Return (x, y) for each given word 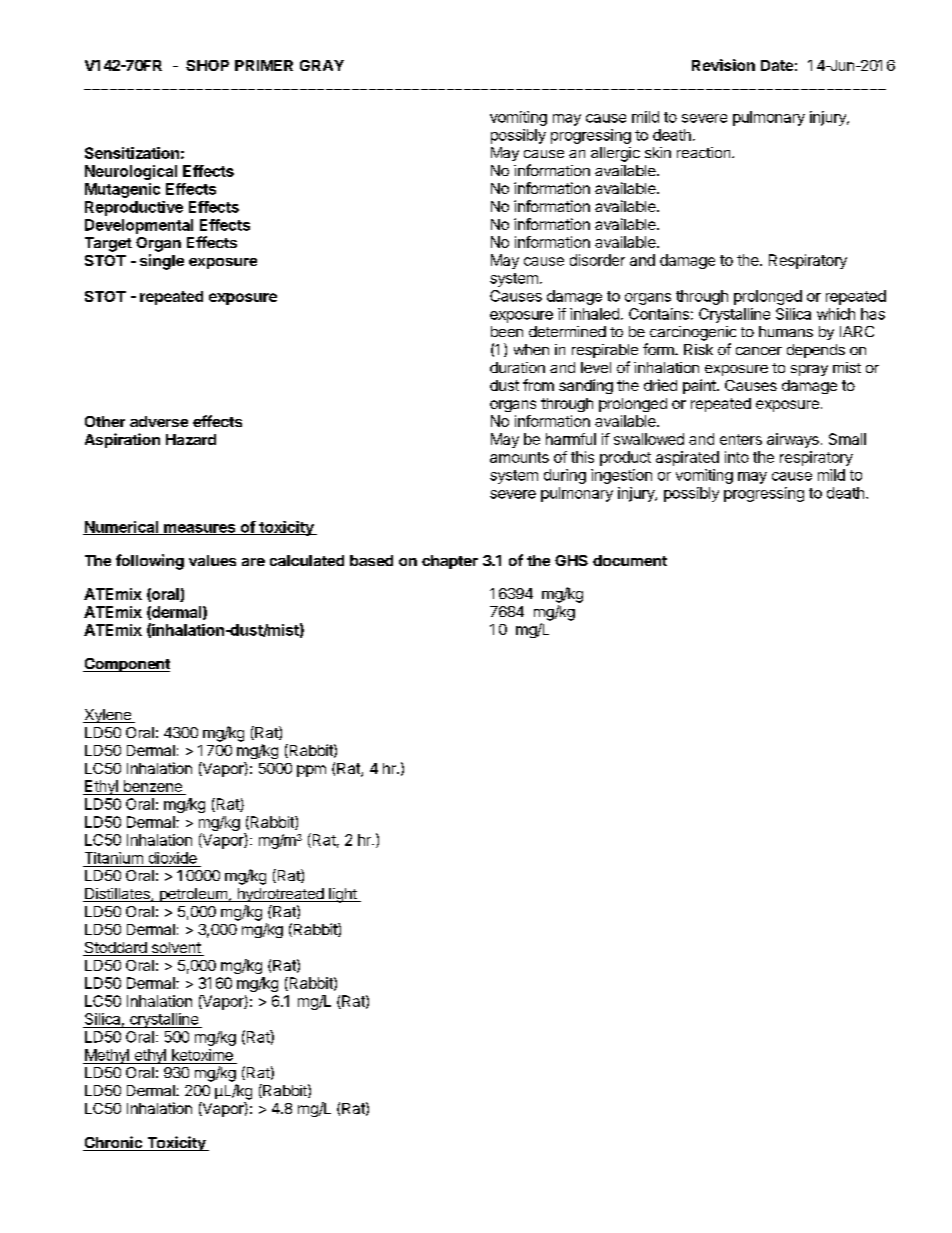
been (507, 331)
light (343, 895)
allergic (615, 154)
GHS (571, 560)
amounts (519, 457)
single (162, 262)
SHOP (207, 65)
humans (786, 331)
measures (200, 529)
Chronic (114, 1143)
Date (777, 65)
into (737, 457)
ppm (311, 771)
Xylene (108, 716)
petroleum (193, 895)
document (630, 560)
